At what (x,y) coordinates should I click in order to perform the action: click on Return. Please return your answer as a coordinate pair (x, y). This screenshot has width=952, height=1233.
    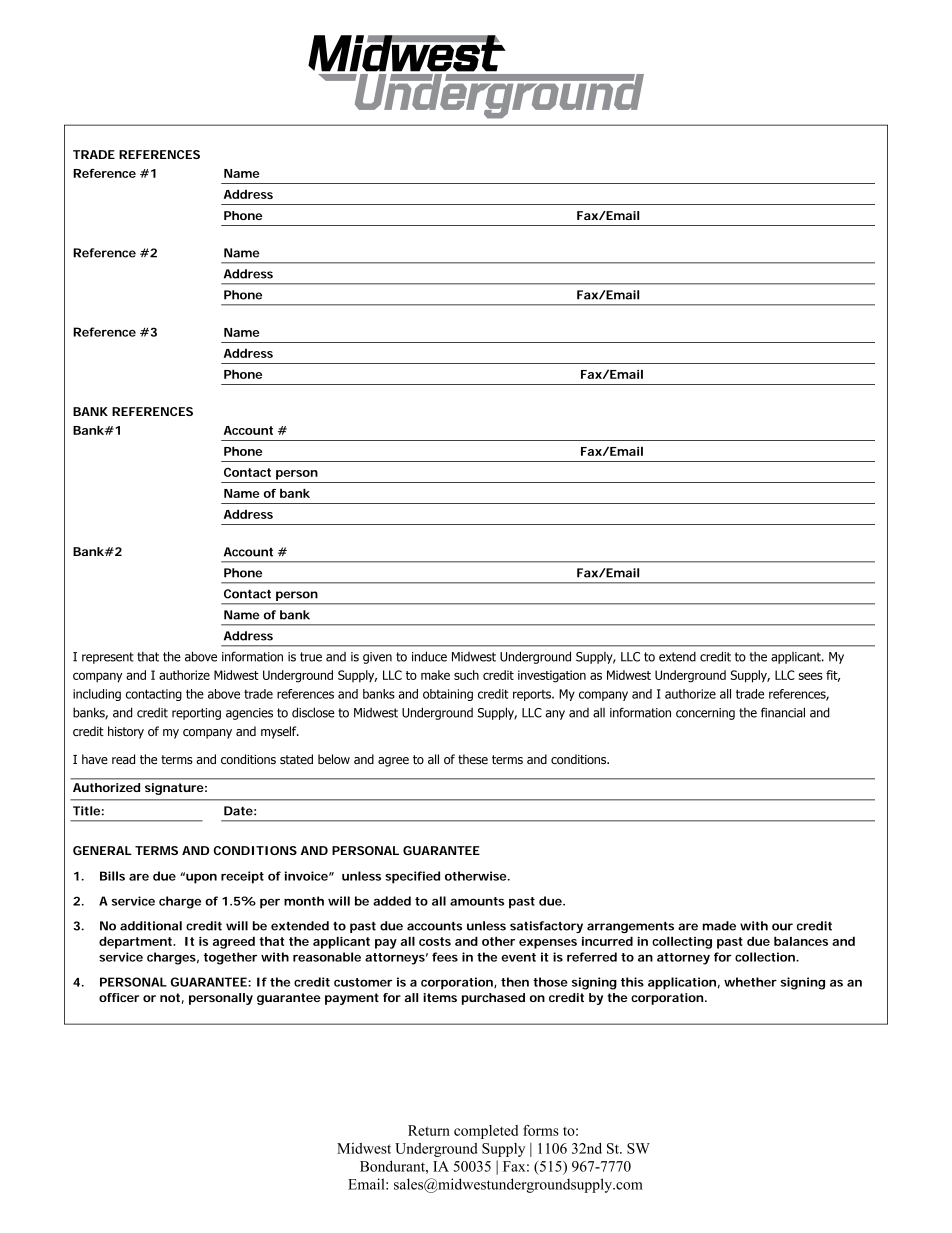
    Looking at the image, I should click on (429, 1130).
